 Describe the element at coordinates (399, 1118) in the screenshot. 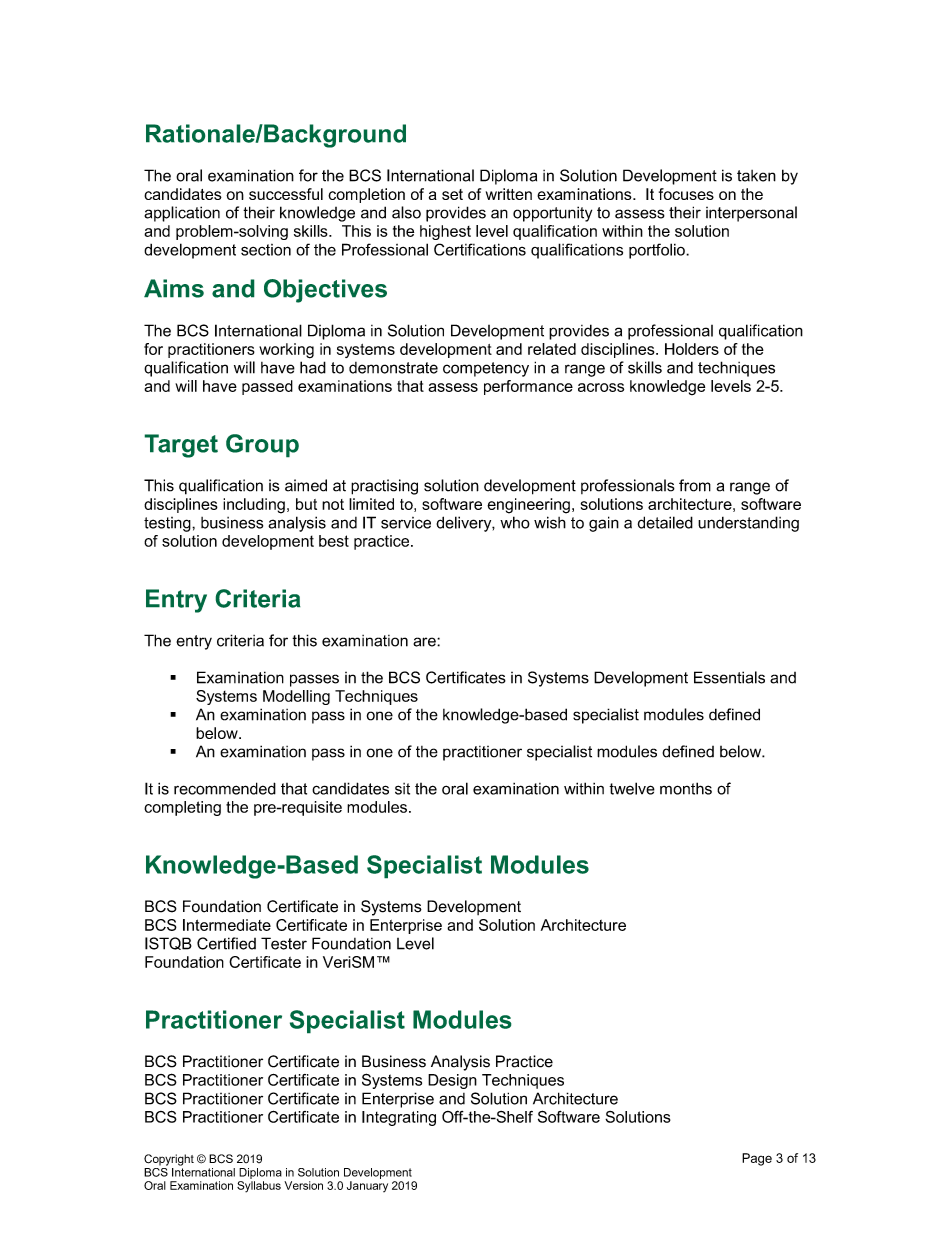

I see `Integrating` at that location.
